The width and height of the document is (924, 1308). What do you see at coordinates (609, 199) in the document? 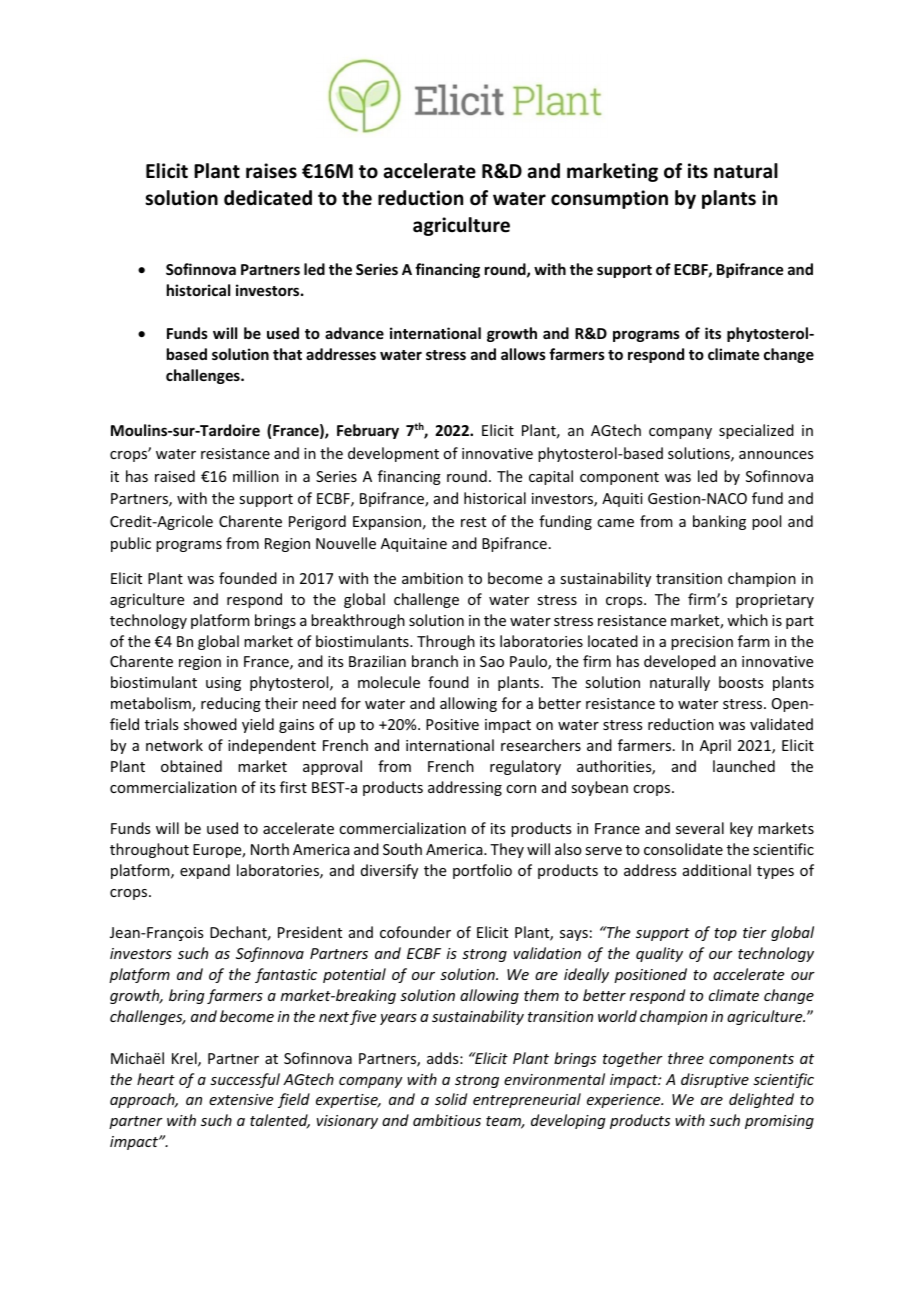
I see `consumption` at bounding box center [609, 199].
